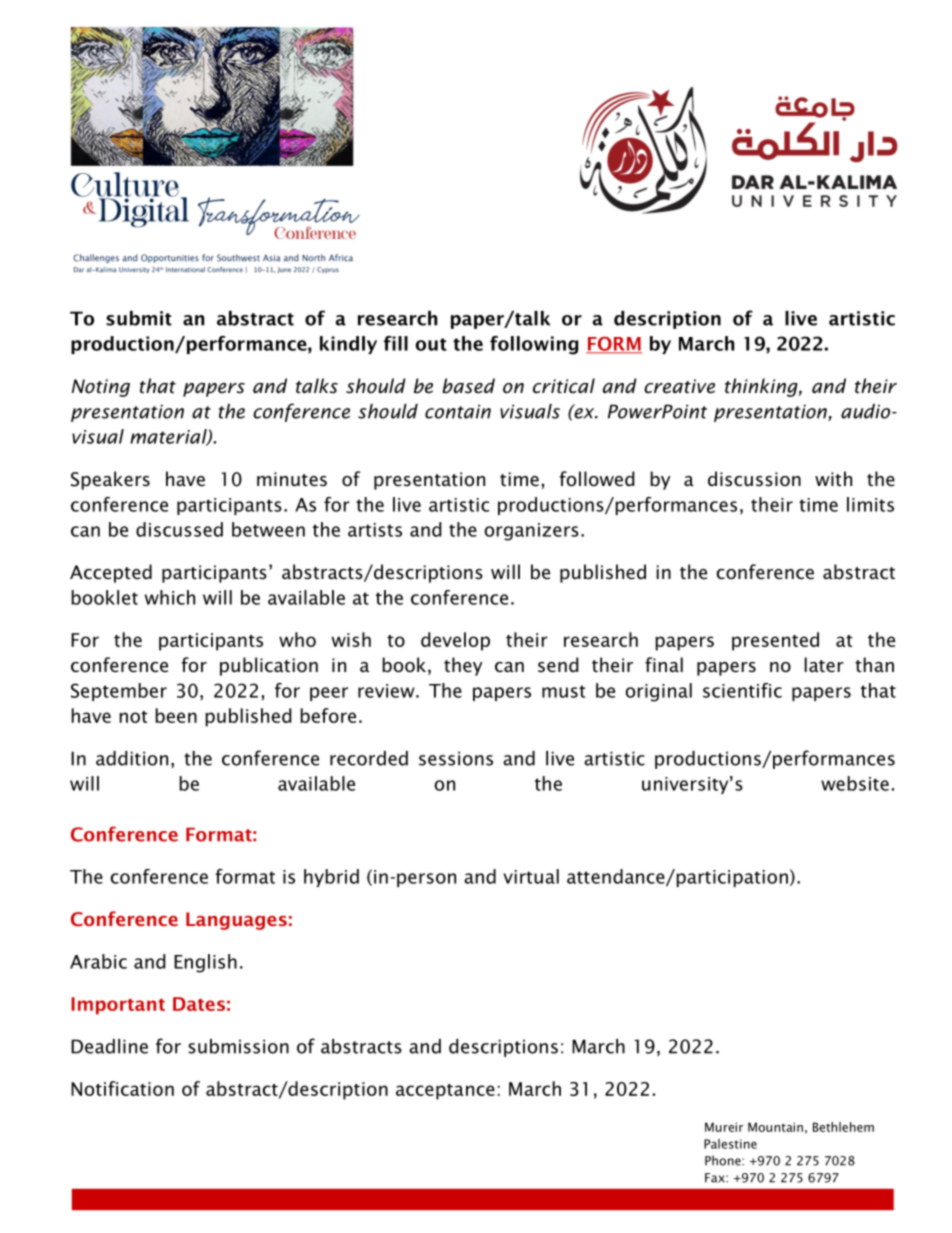  I want to click on following, so click(534, 345).
